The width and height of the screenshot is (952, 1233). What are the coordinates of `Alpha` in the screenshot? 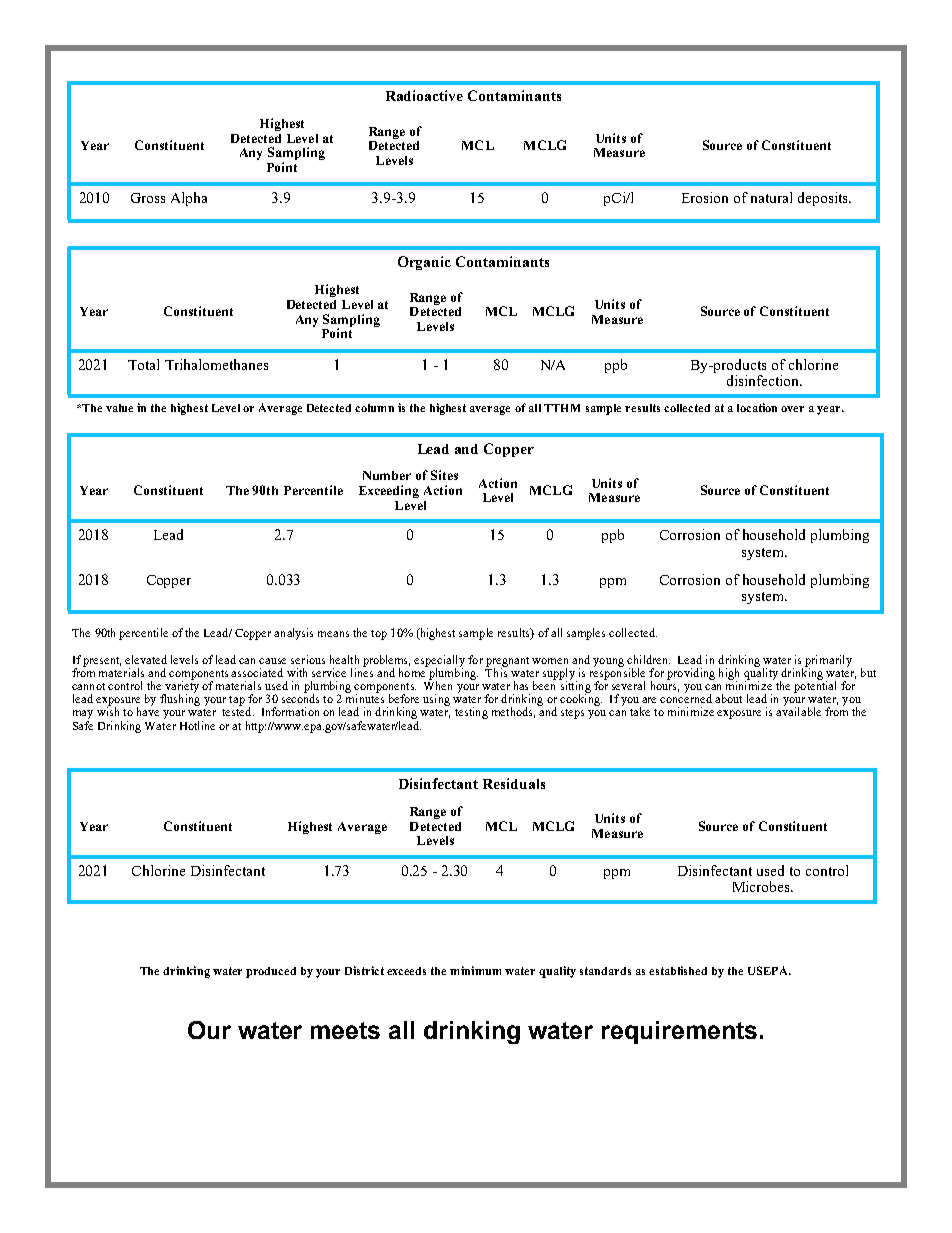 It's located at (189, 199).
